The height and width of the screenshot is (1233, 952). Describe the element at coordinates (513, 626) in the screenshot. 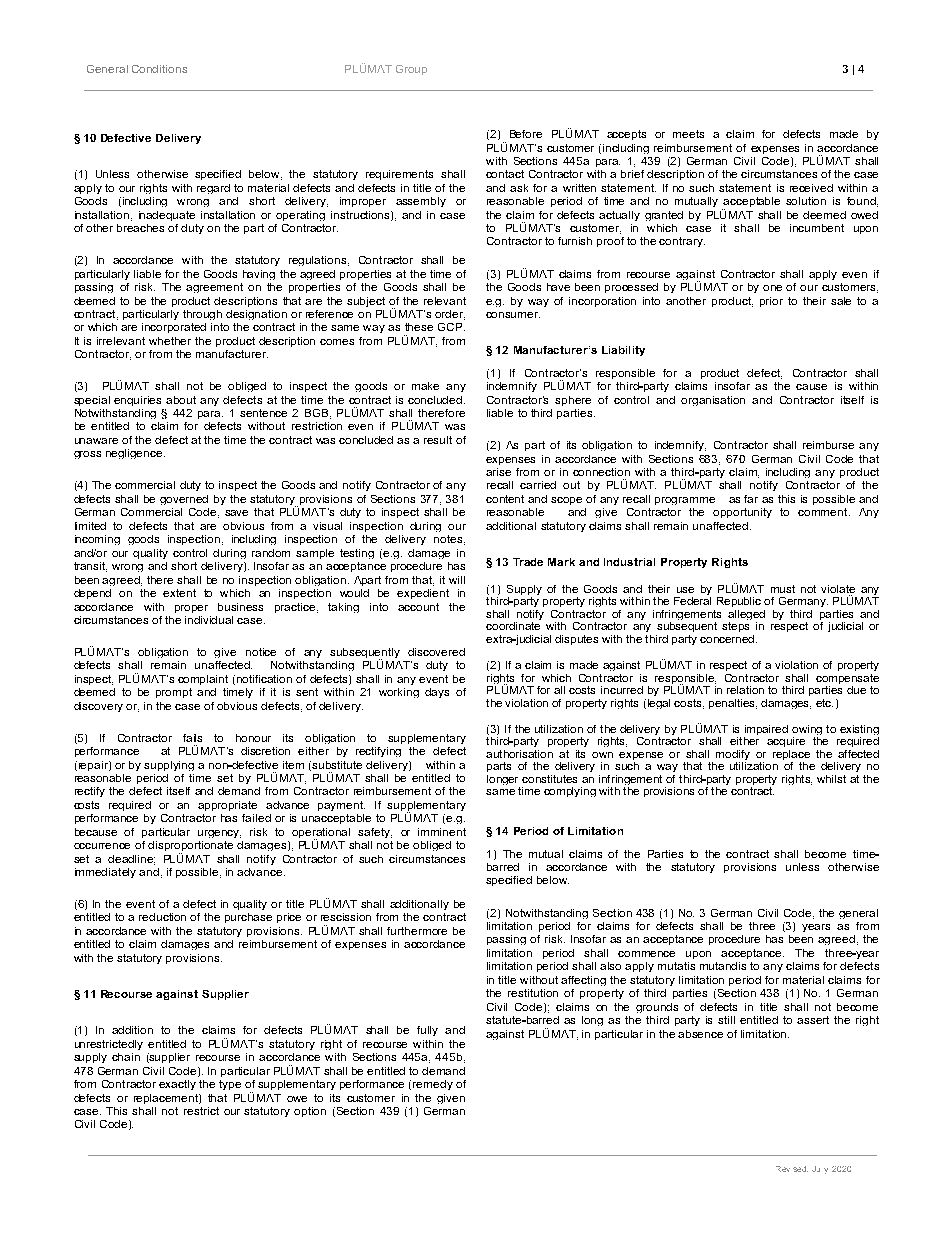

I see `coordinate` at that location.
